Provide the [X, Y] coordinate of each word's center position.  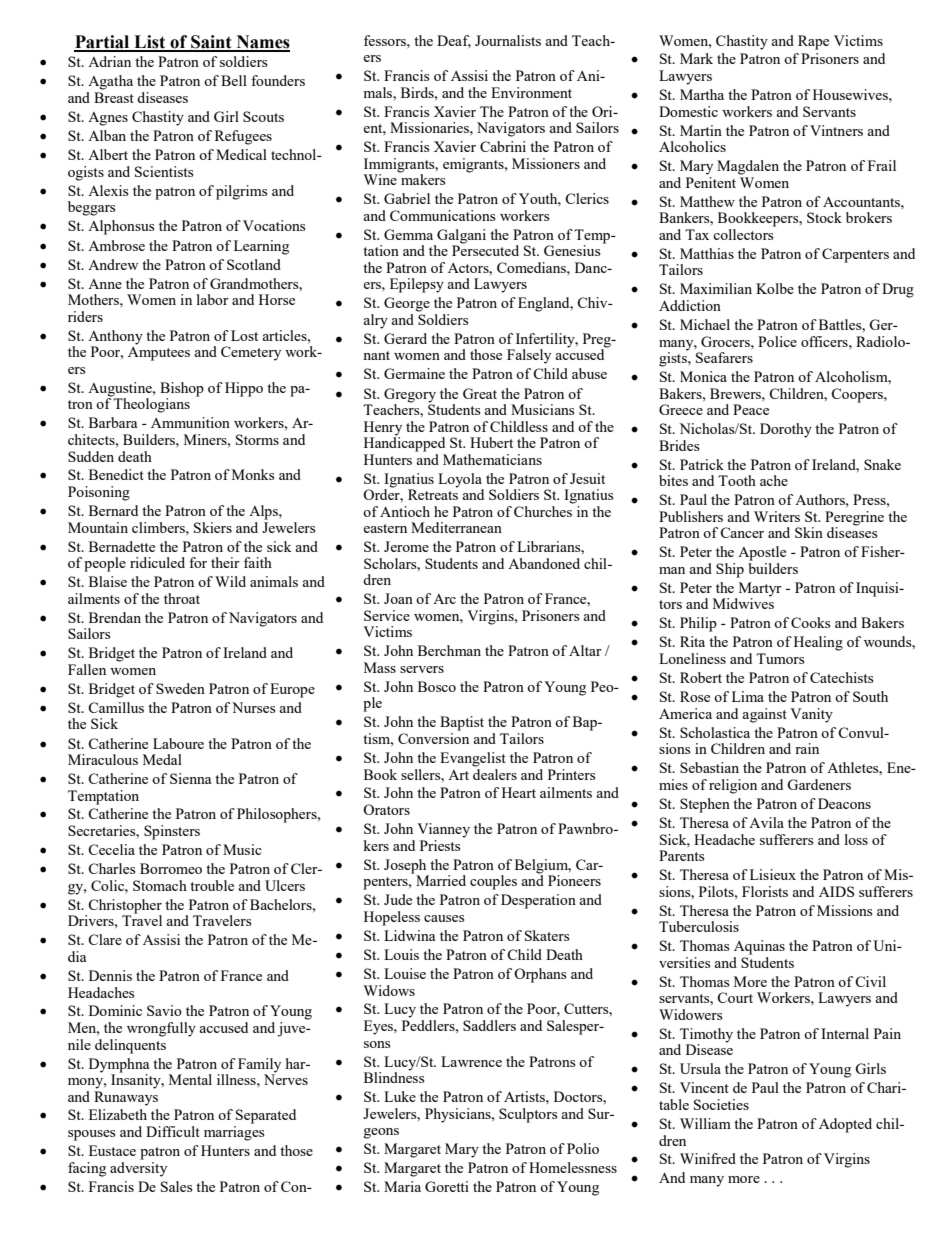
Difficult [173, 1131]
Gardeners [819, 784]
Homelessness [573, 1167]
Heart [519, 792]
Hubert [491, 442]
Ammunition [190, 422]
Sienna [190, 778]
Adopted [845, 1125]
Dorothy [786, 430]
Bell [234, 80]
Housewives [851, 94]
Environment [531, 92]
